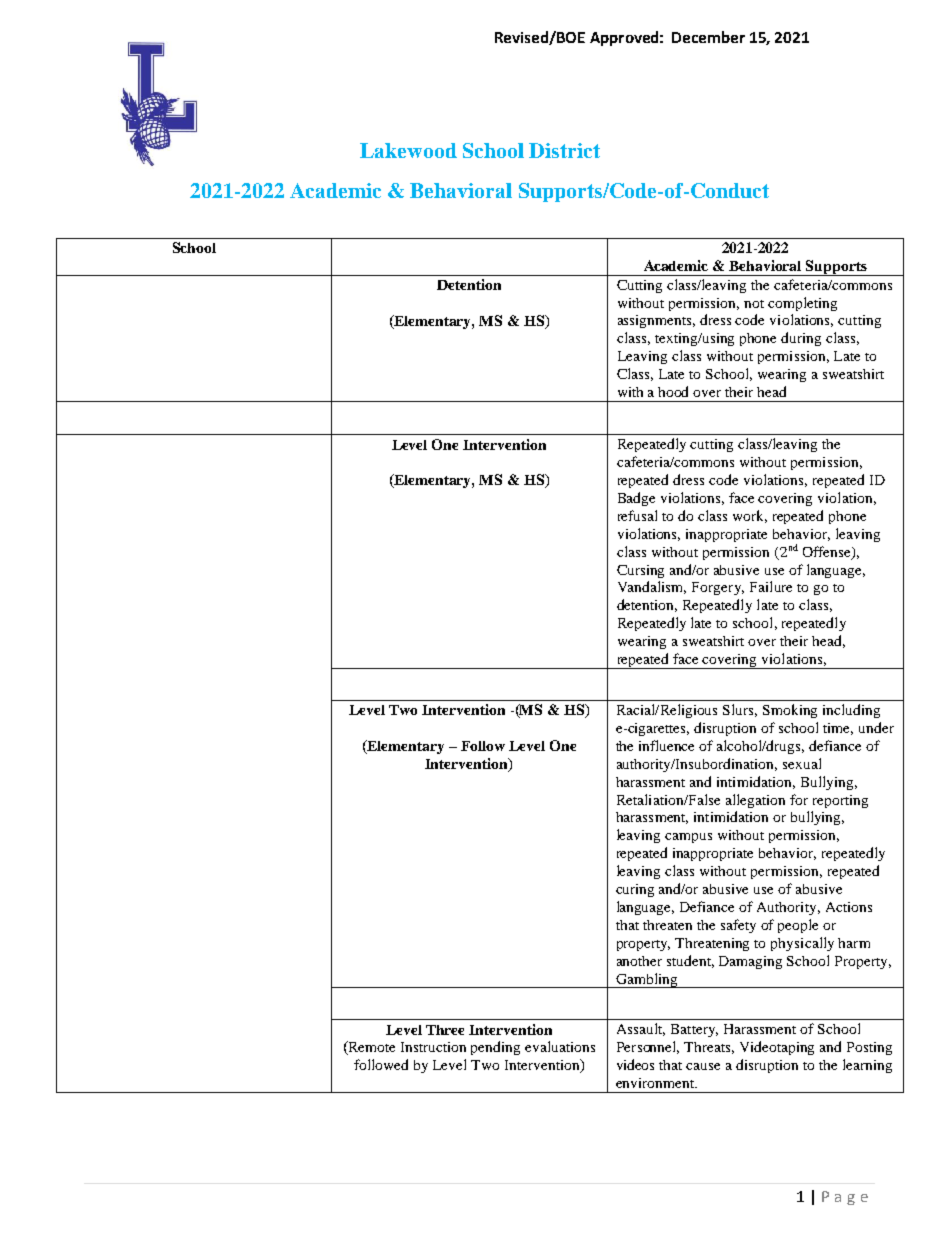  What do you see at coordinates (777, 1048) in the page?
I see `Videotaping` at bounding box center [777, 1048].
